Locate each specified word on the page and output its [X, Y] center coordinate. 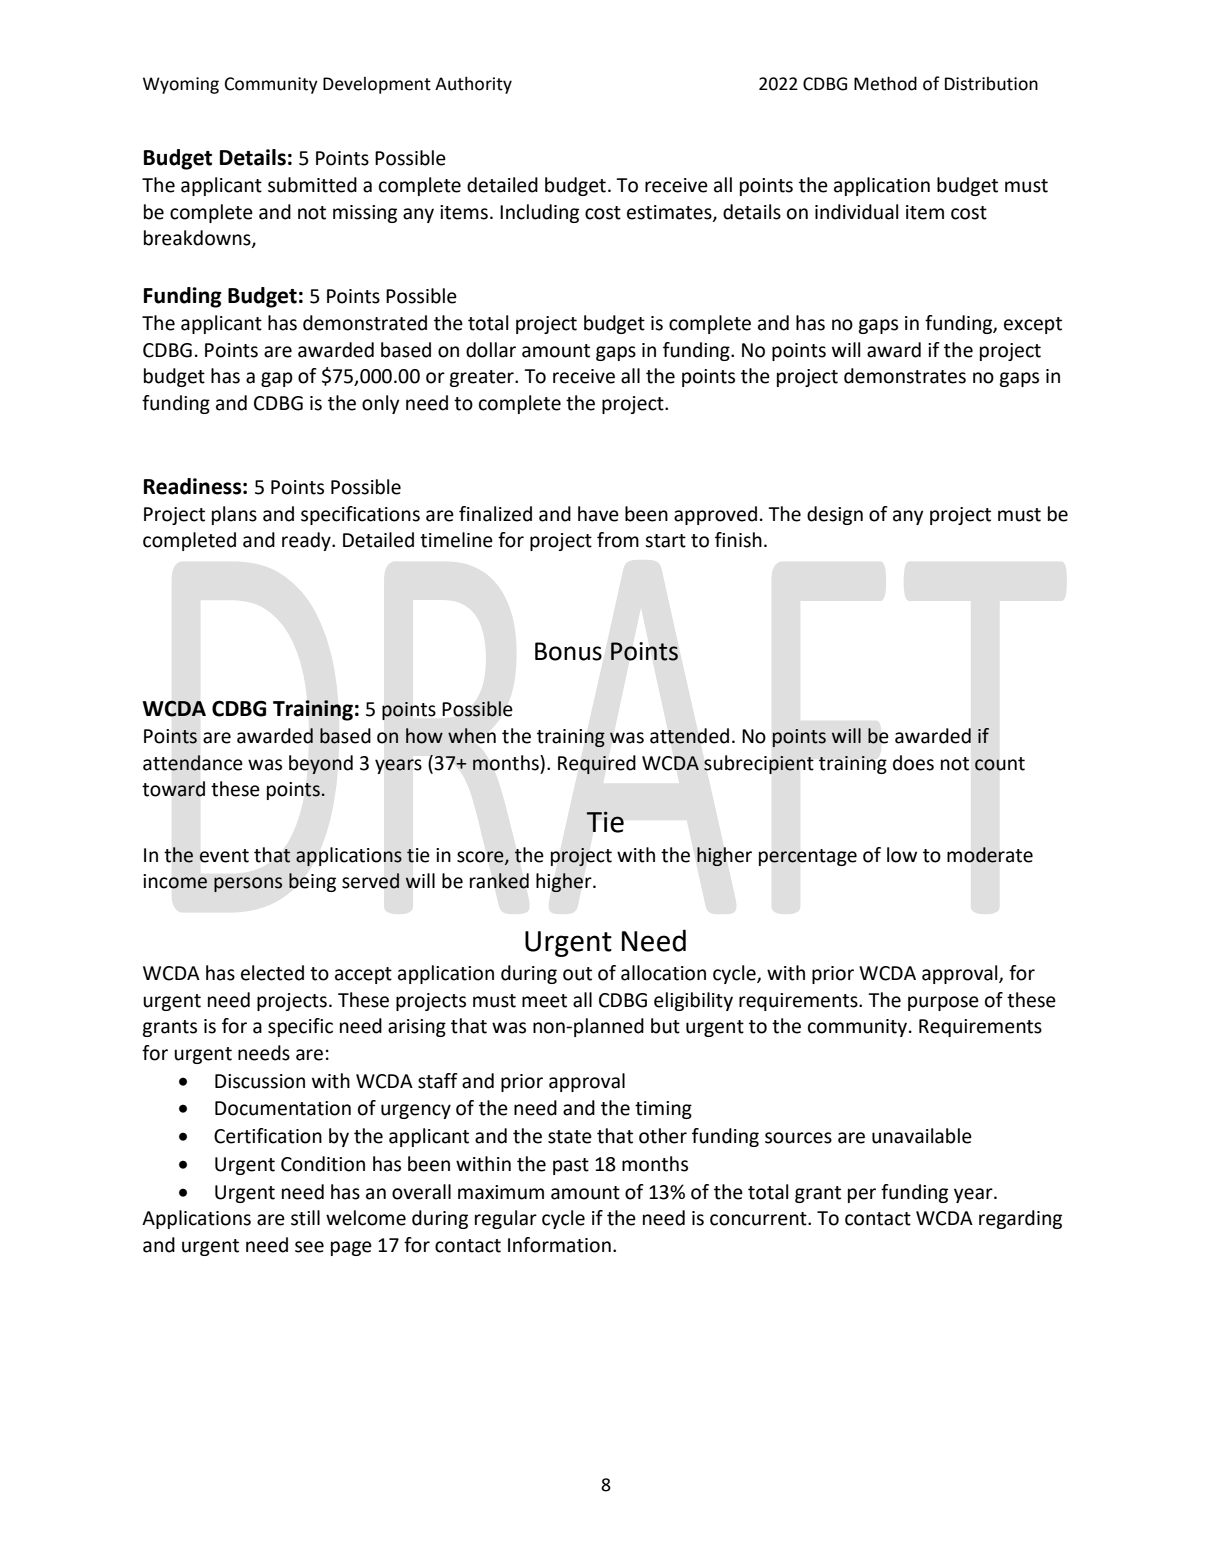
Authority [473, 85]
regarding [1020, 1219]
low [902, 855]
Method [885, 83]
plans [234, 515]
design [835, 515]
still [305, 1218]
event [224, 856]
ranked [499, 881]
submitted [312, 185]
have [598, 514]
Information [559, 1245]
